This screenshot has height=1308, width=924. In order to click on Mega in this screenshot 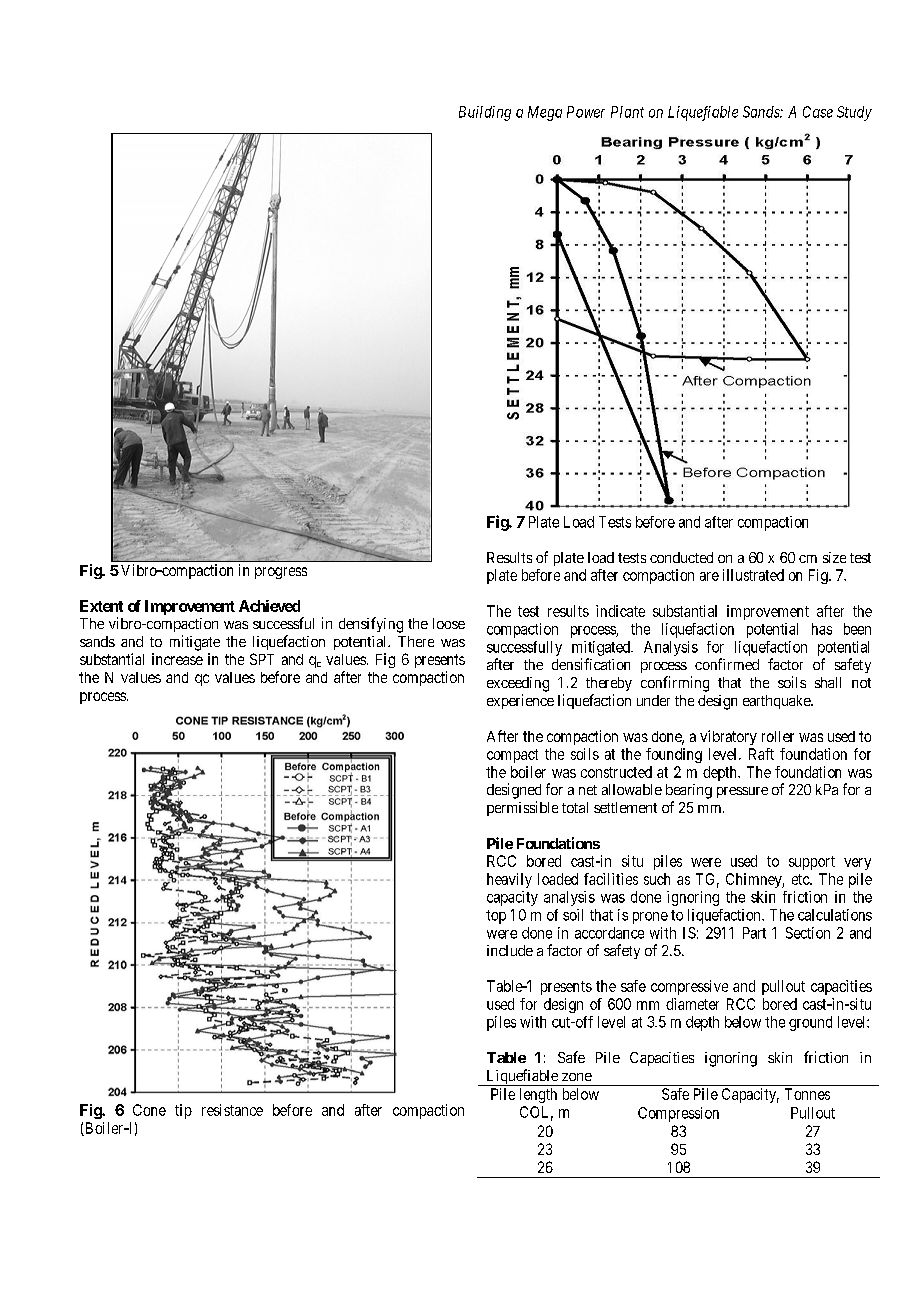, I will do `click(545, 113)`.
